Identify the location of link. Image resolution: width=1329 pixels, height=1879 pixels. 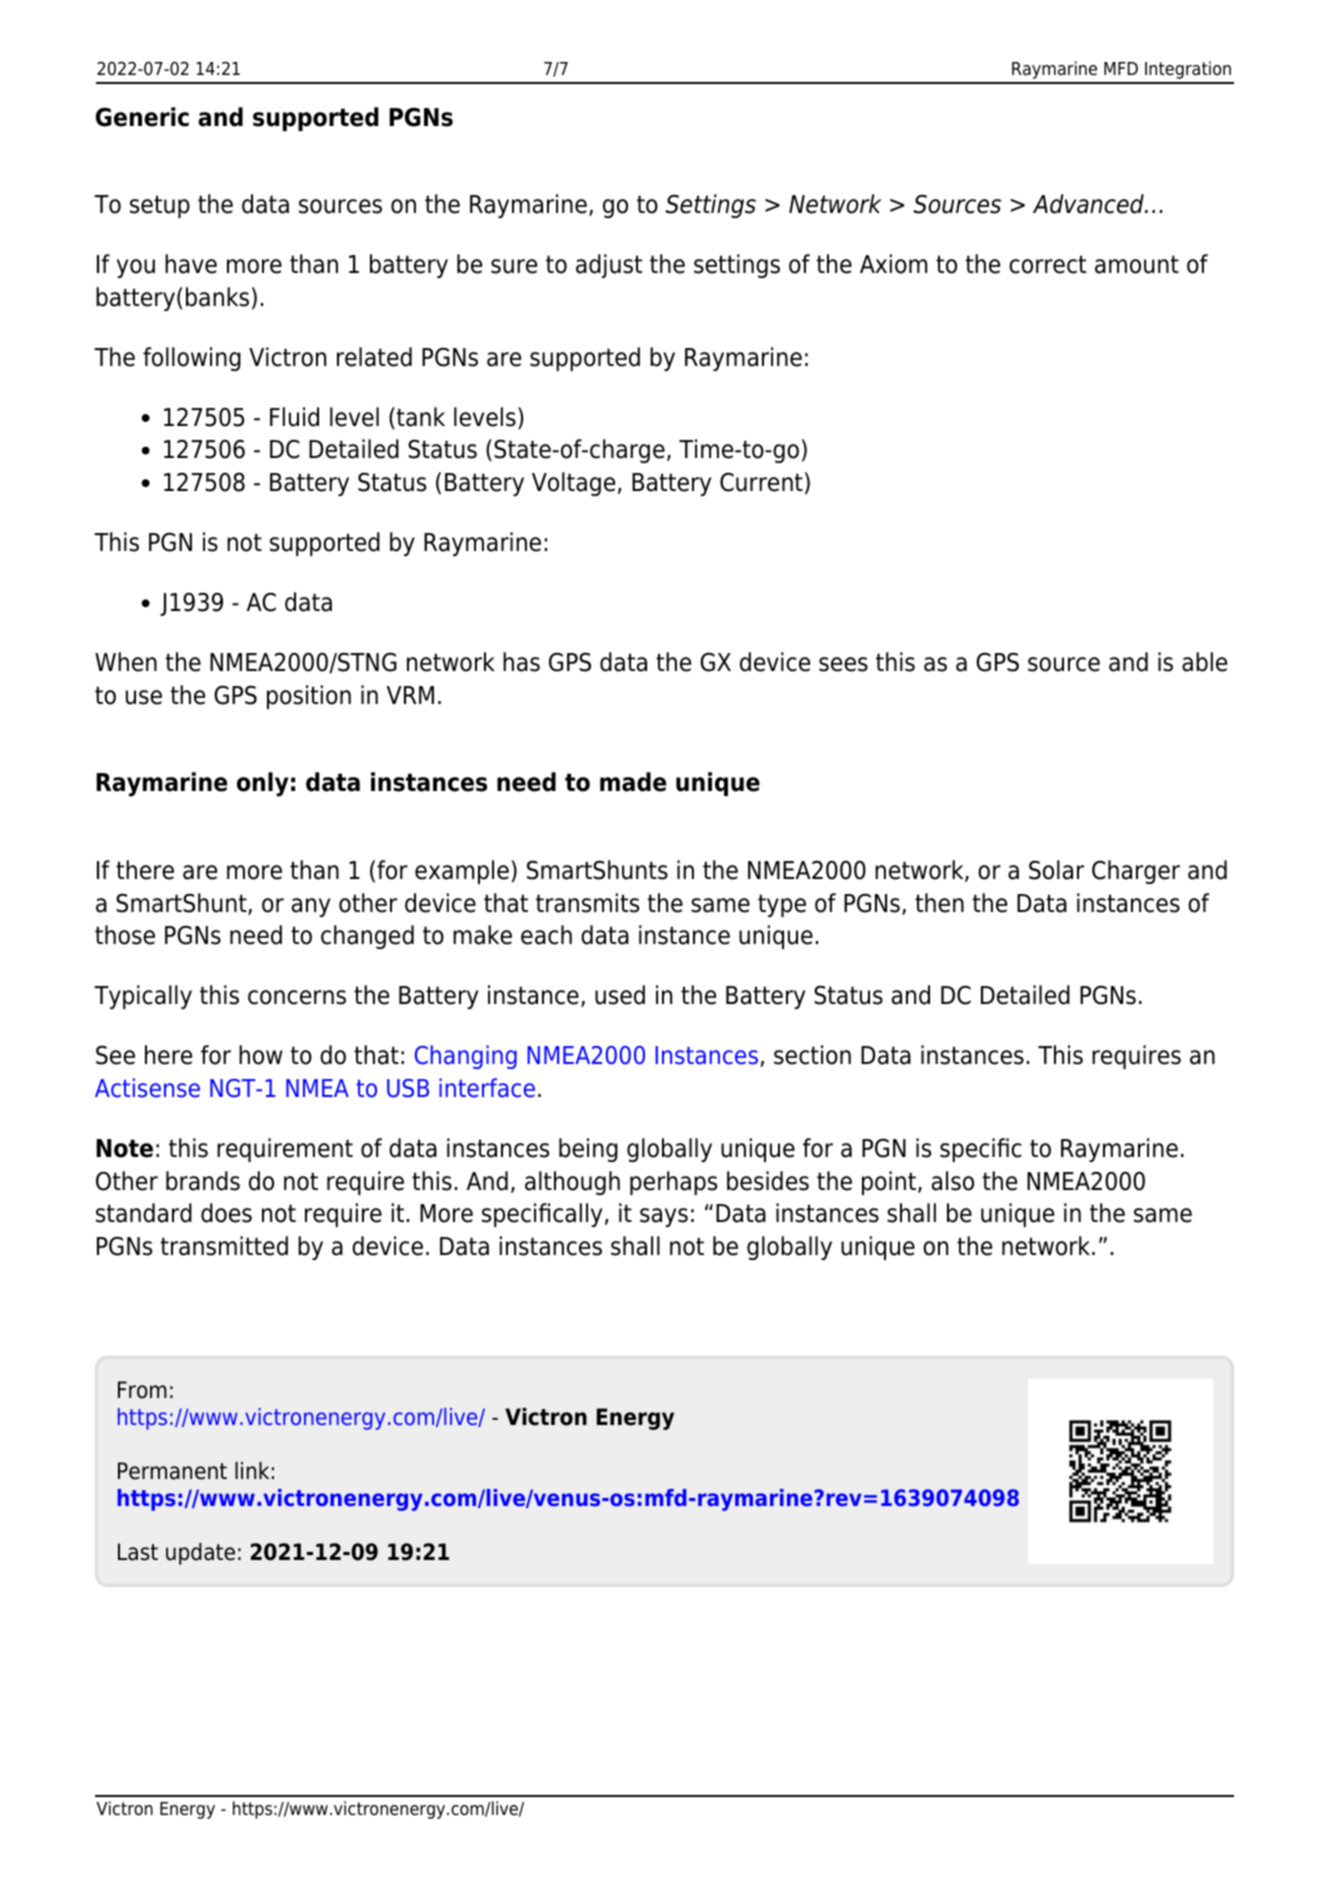
(252, 1470).
